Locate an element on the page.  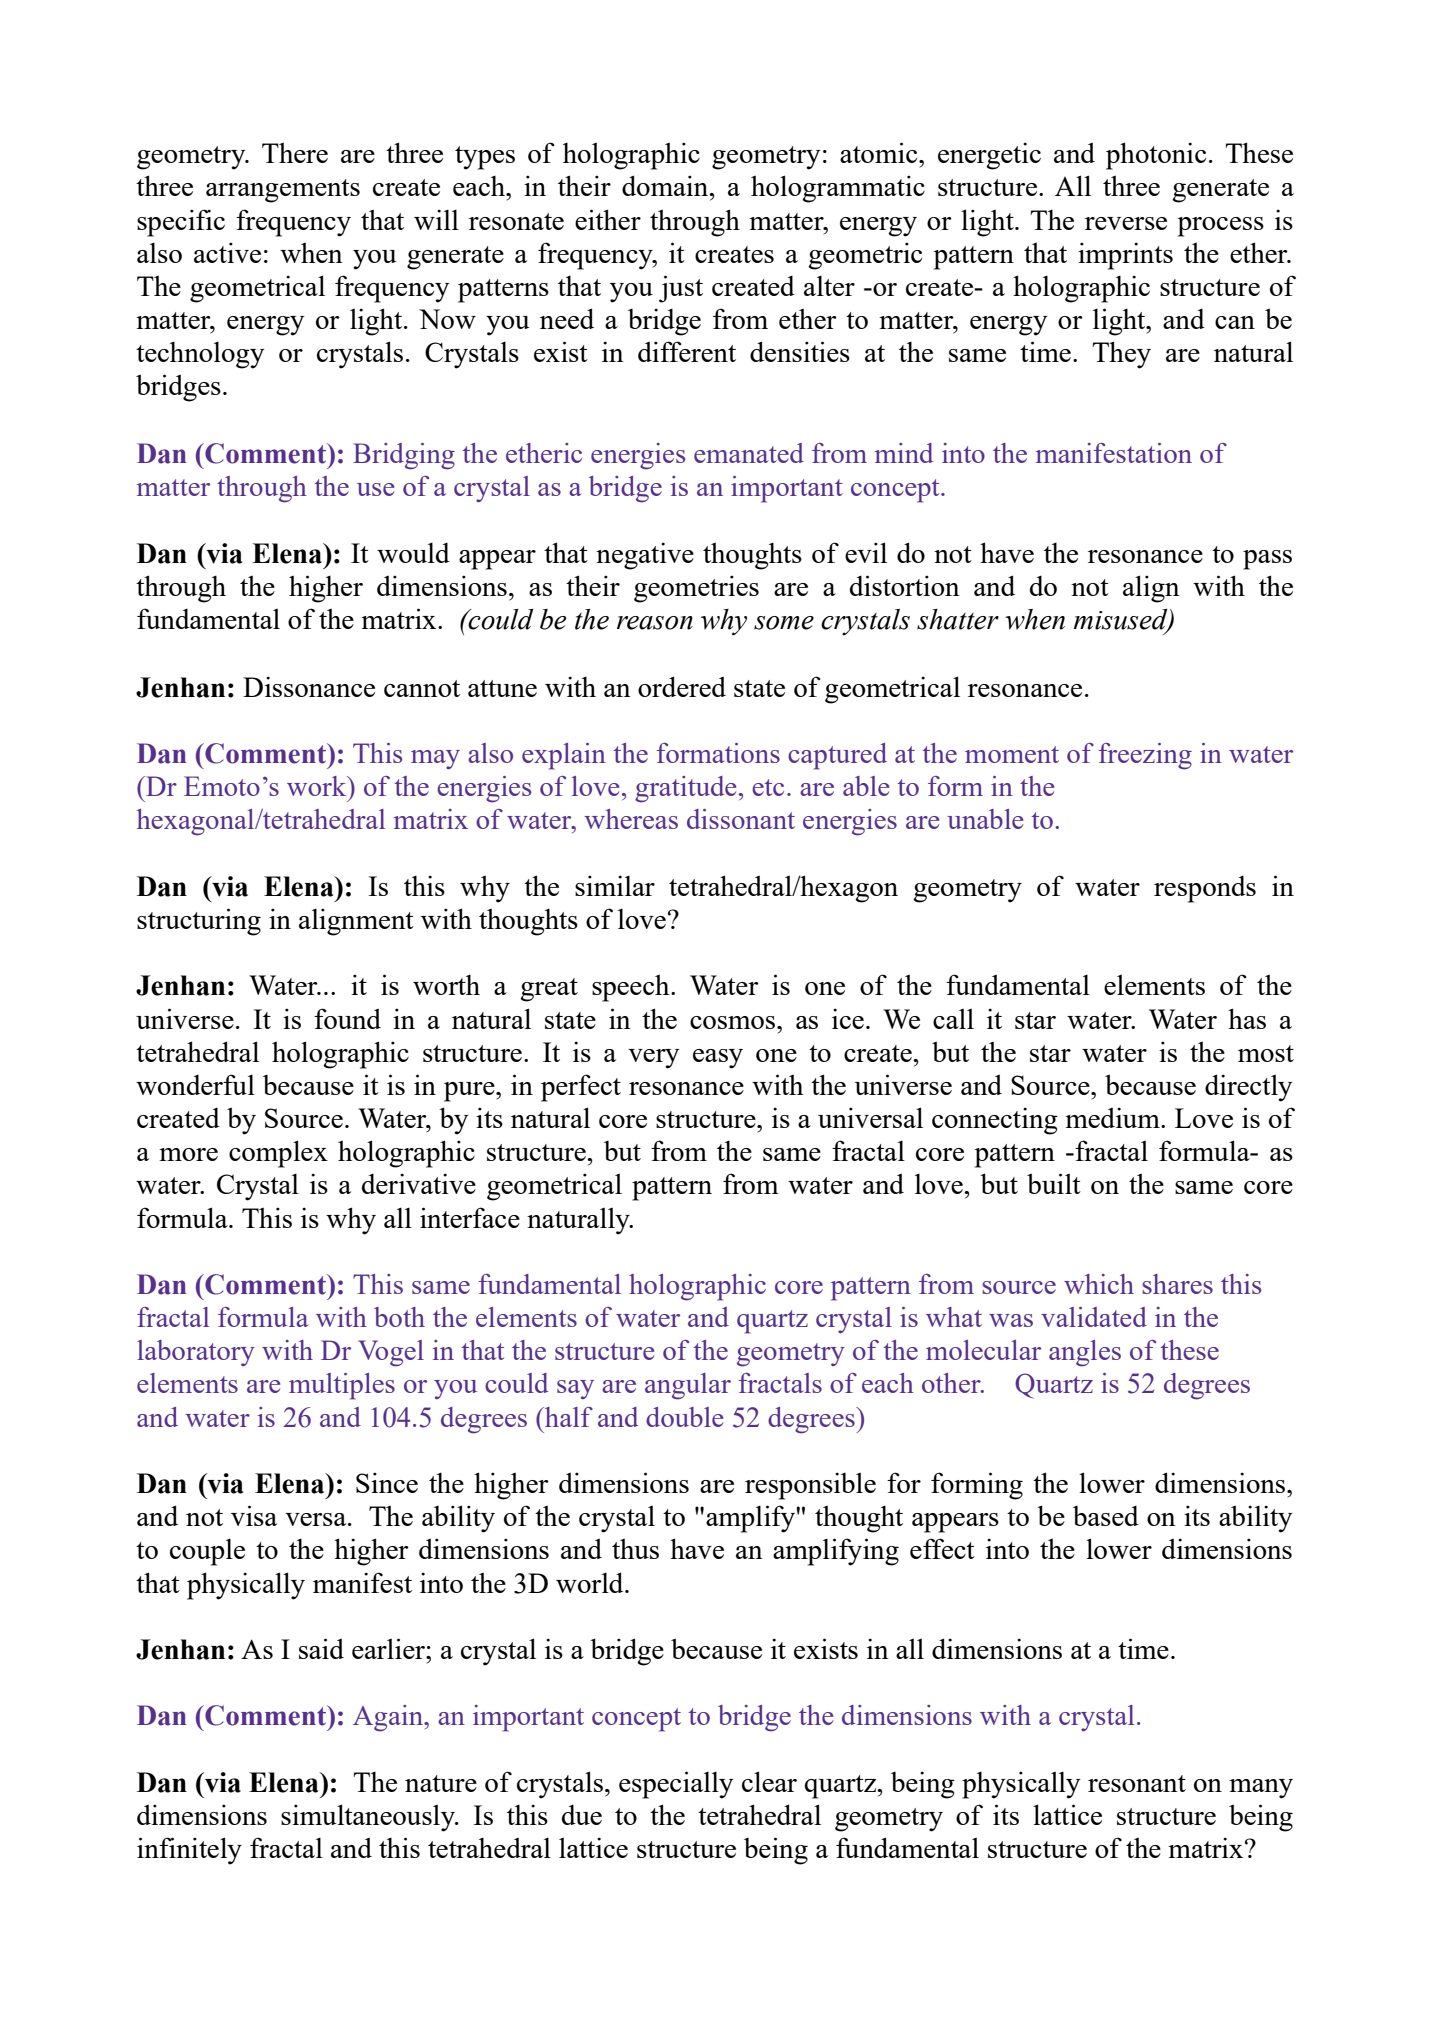
reverse is located at coordinates (1126, 223).
